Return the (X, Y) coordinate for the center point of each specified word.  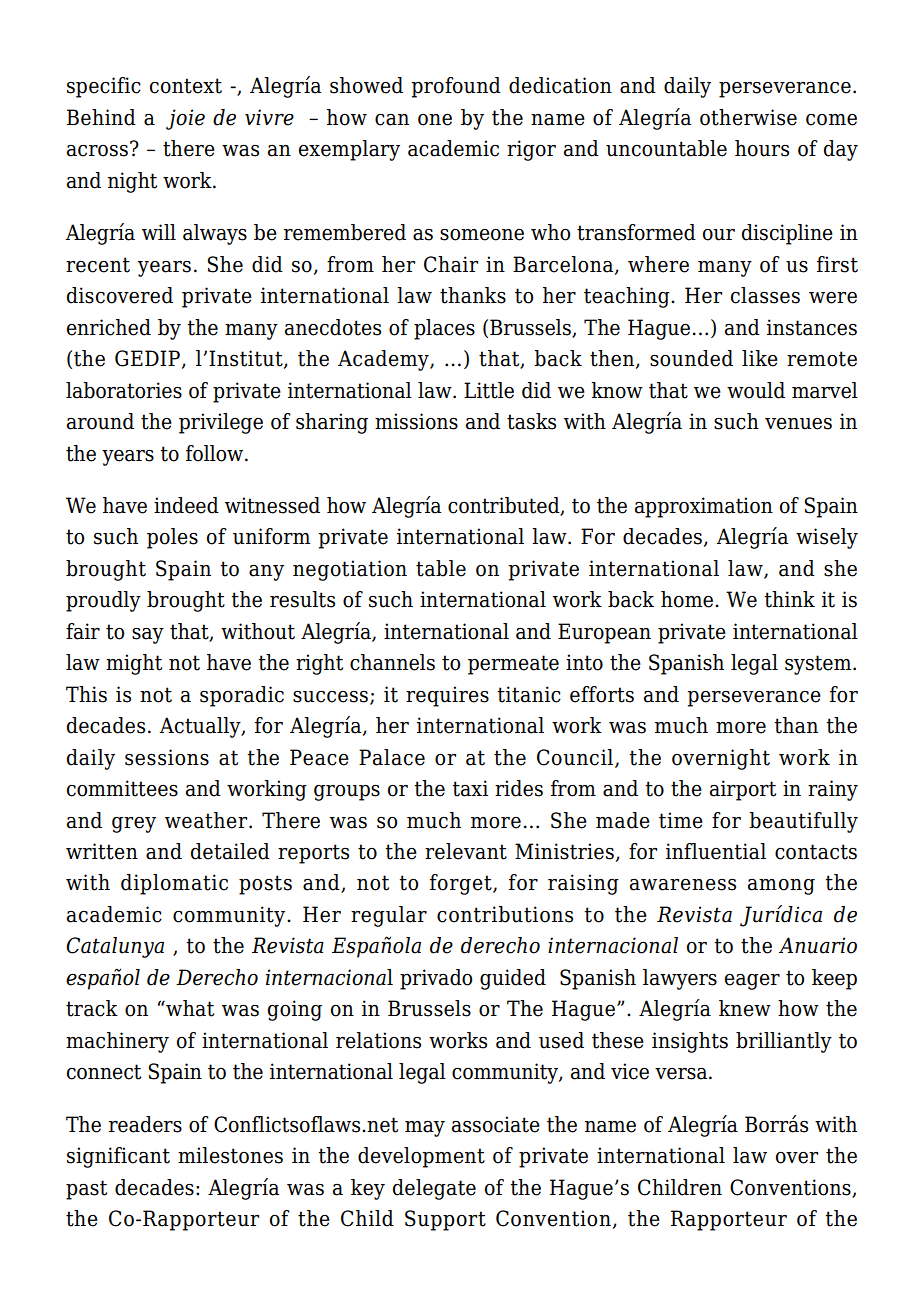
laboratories (124, 390)
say (148, 636)
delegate (434, 1189)
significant (118, 1157)
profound (456, 87)
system (819, 665)
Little (489, 390)
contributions (505, 914)
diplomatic (174, 884)
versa (682, 1074)
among (781, 887)
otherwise (748, 117)
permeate (513, 665)
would (756, 390)
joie (185, 119)
